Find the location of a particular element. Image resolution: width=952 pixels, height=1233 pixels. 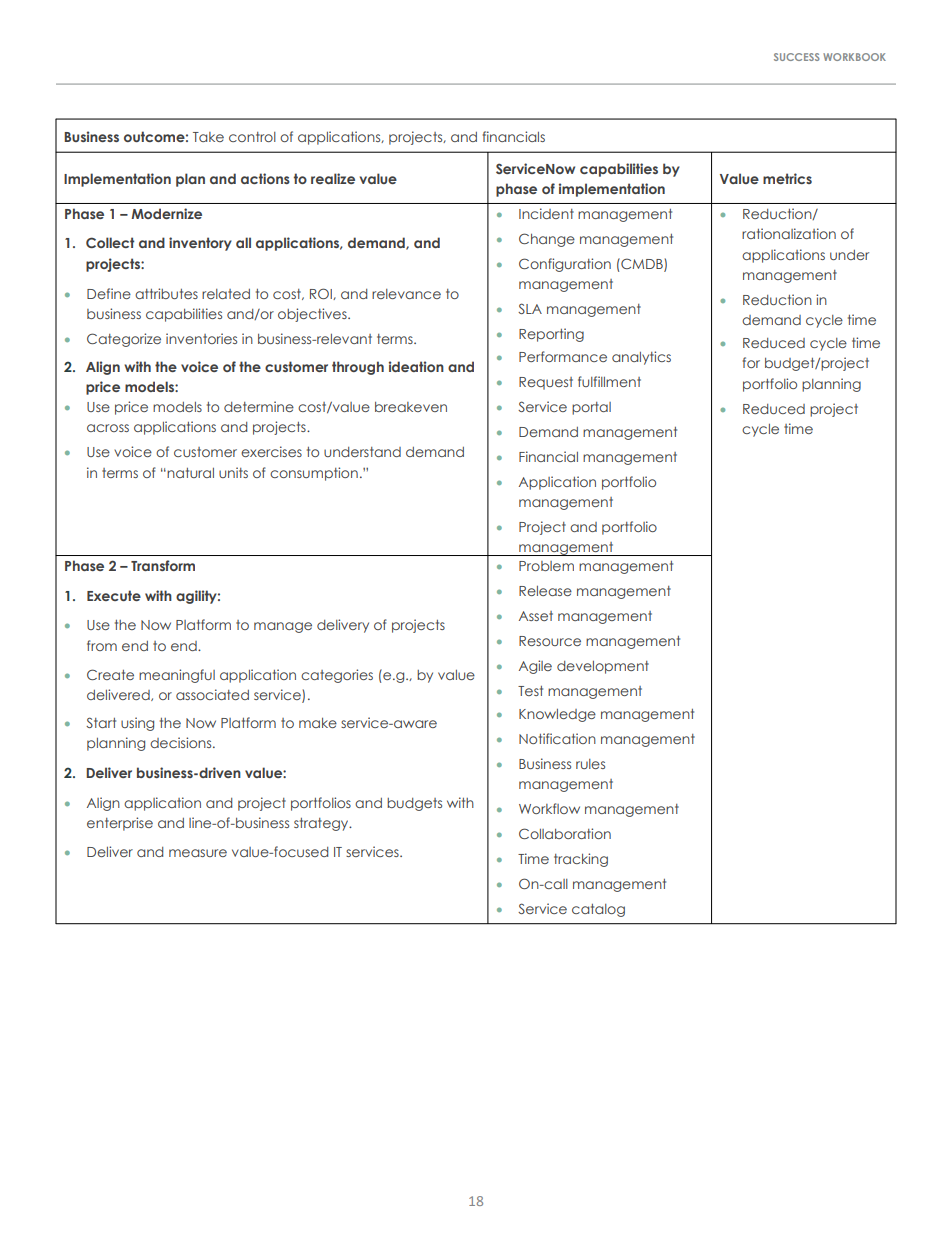

natural is located at coordinates (190, 473).
